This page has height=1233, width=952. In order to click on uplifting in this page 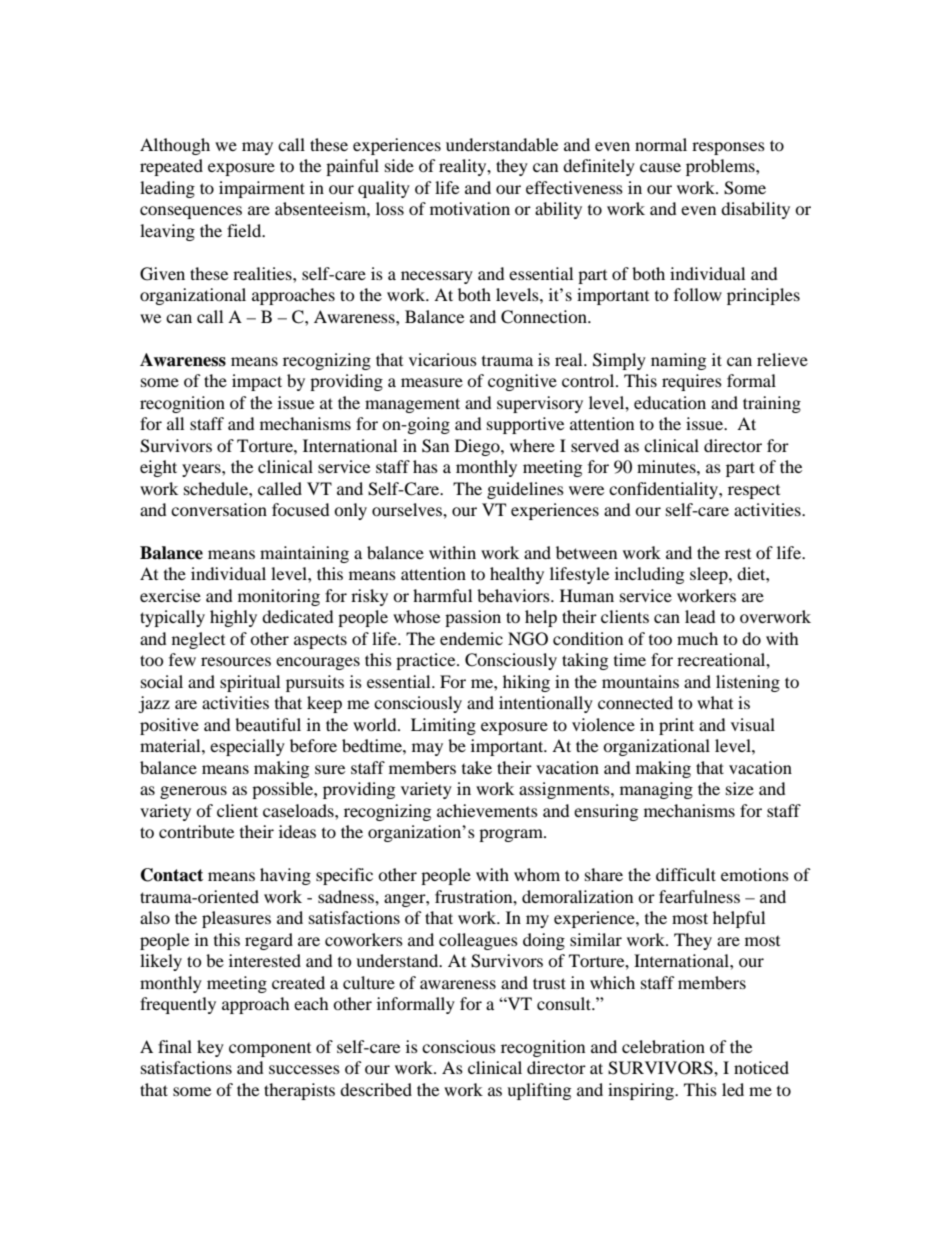, I will do `click(539, 1091)`.
